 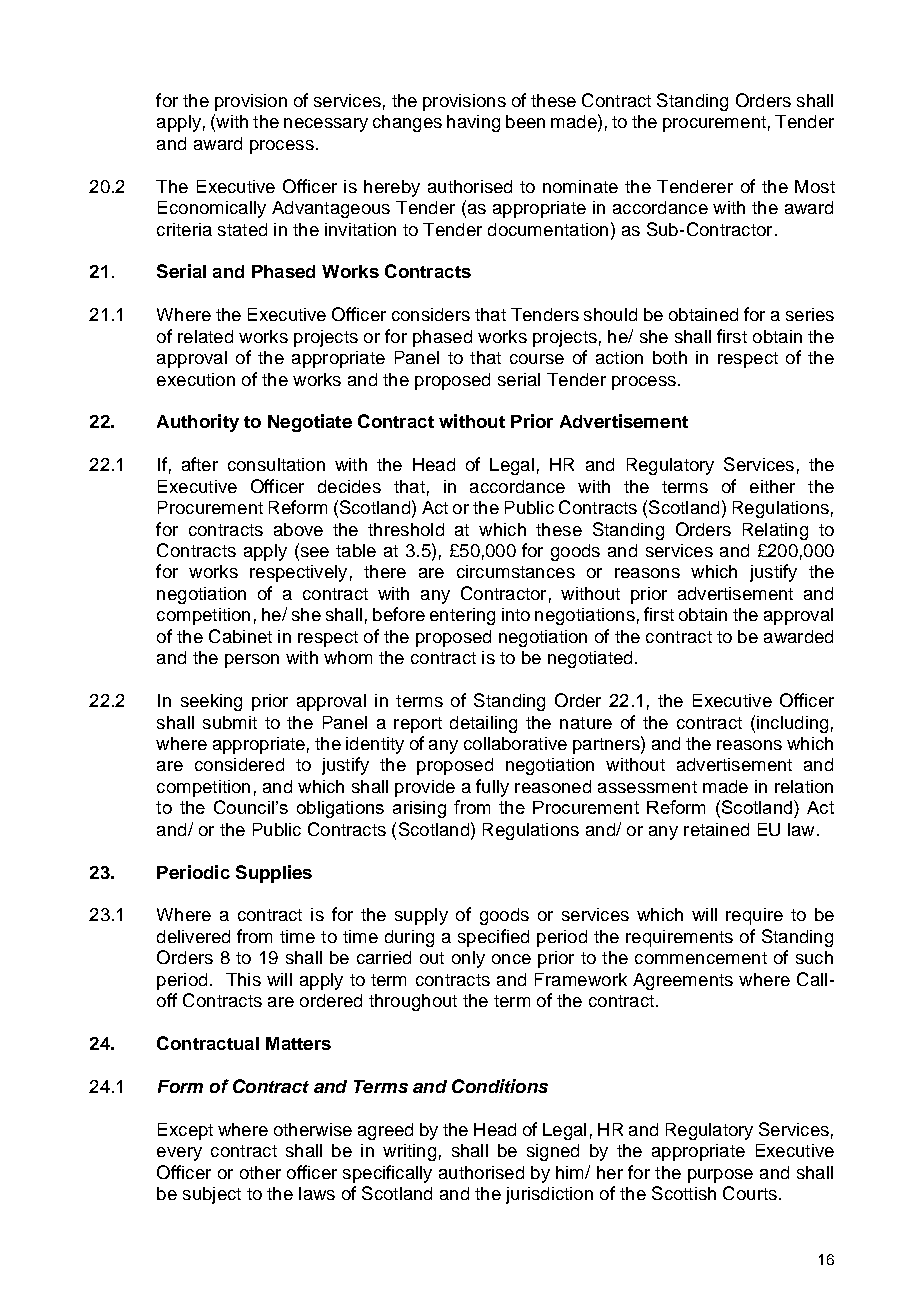 What do you see at coordinates (516, 571) in the document?
I see `circumstances` at bounding box center [516, 571].
